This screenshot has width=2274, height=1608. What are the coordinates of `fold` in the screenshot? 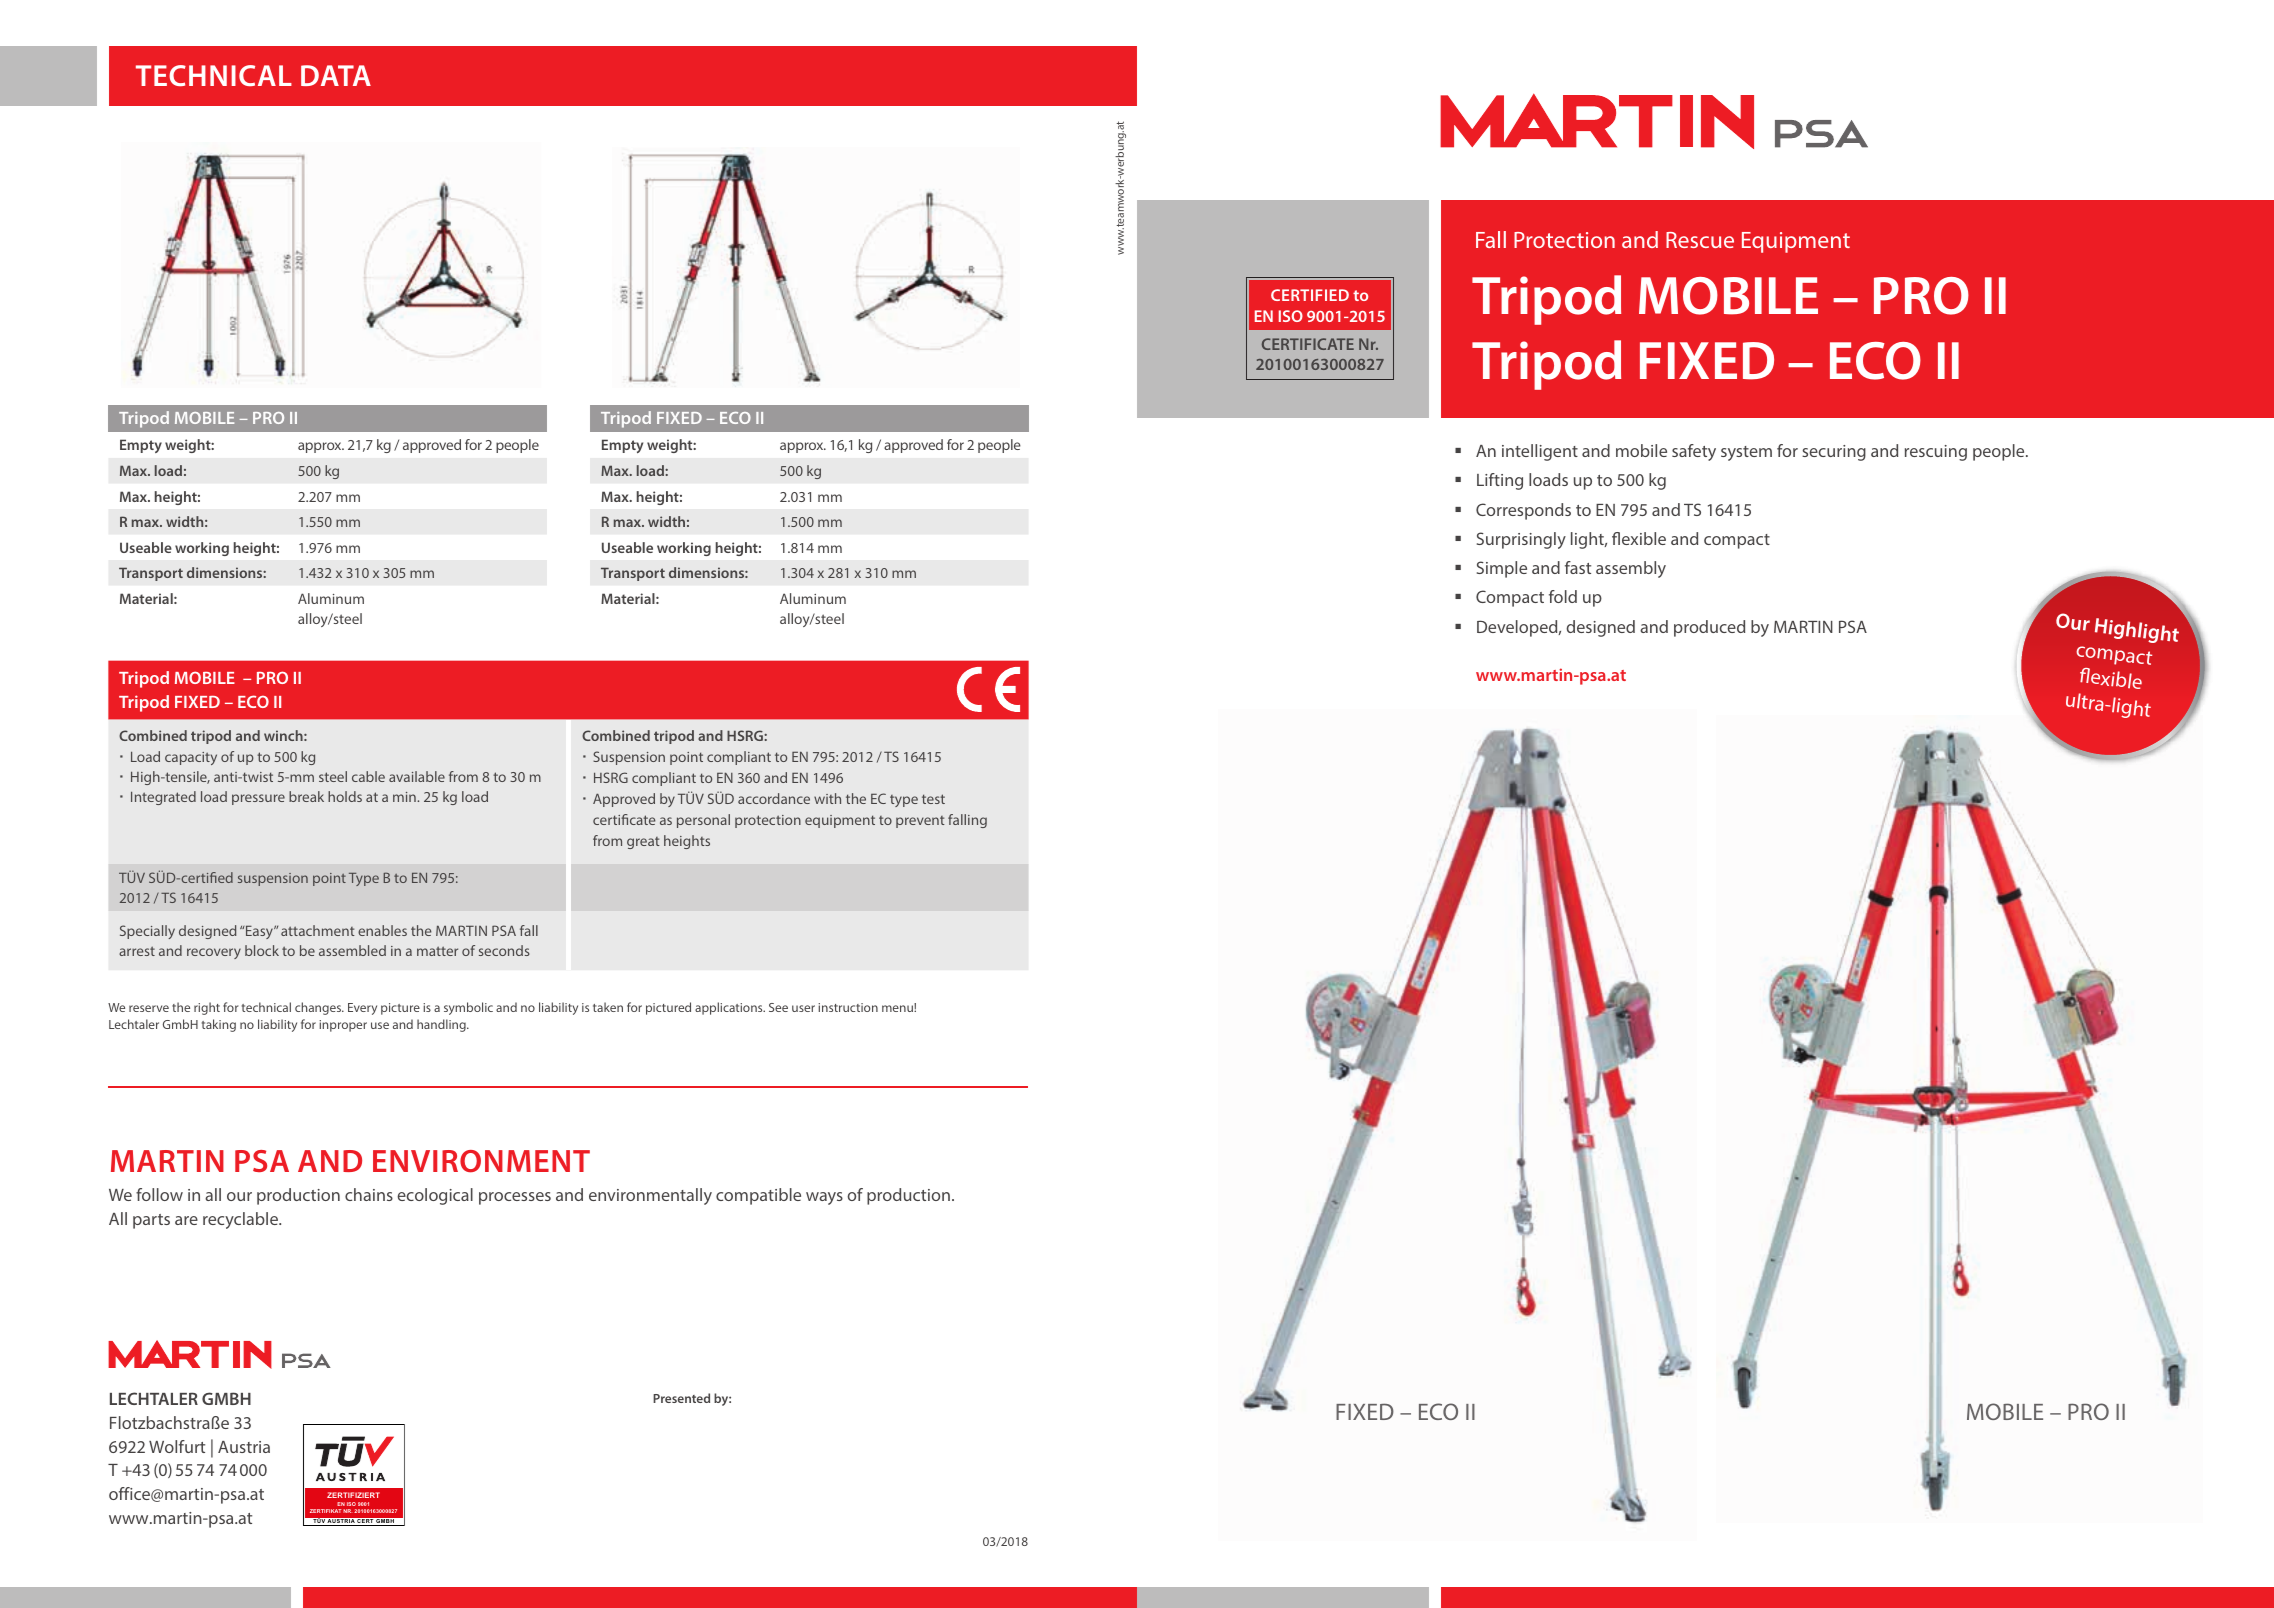 It's located at (1563, 596).
